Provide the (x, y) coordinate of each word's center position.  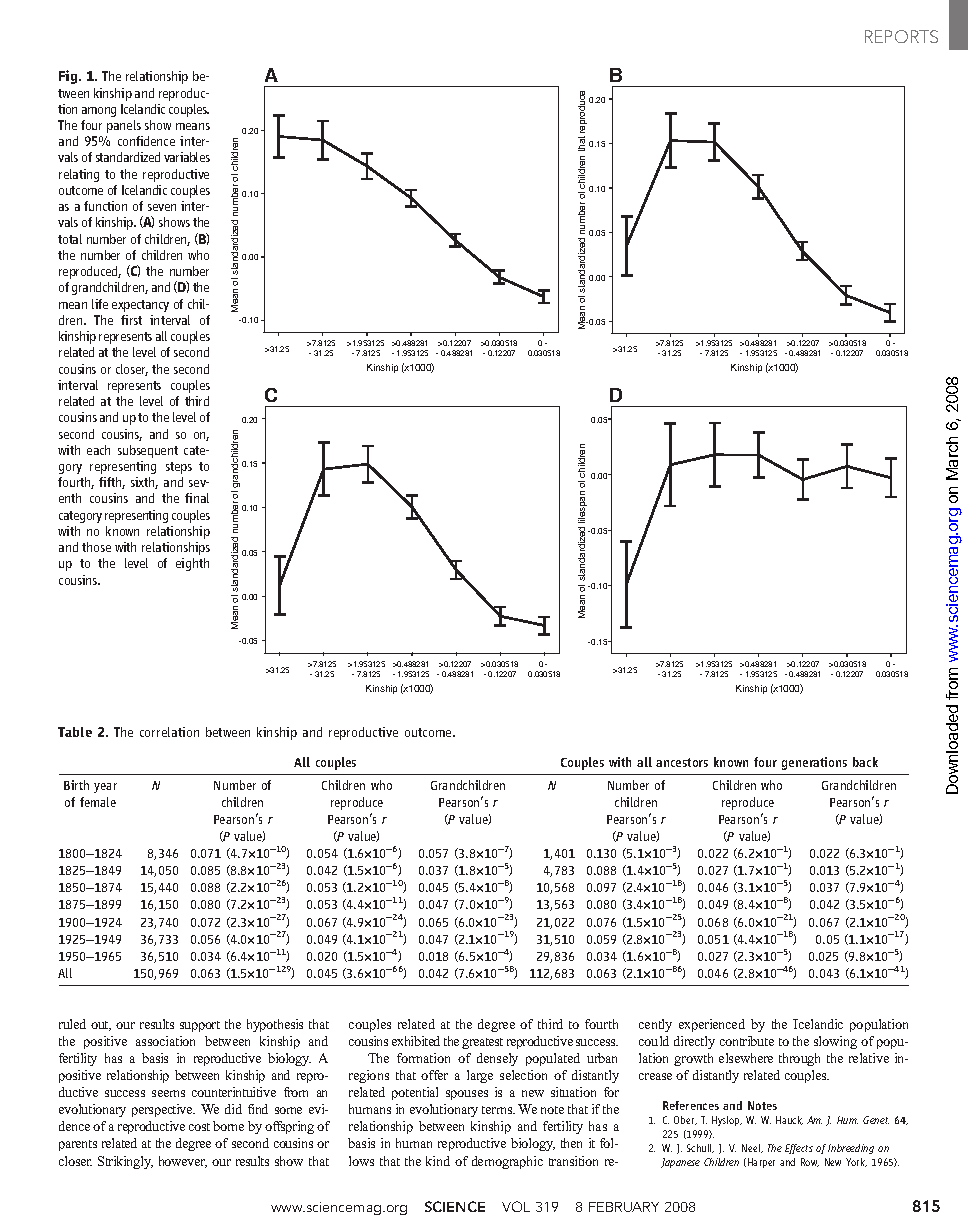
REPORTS (901, 36)
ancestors (682, 762)
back (865, 762)
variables (187, 157)
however (183, 1162)
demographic (507, 1162)
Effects (799, 1149)
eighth (192, 564)
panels (124, 126)
